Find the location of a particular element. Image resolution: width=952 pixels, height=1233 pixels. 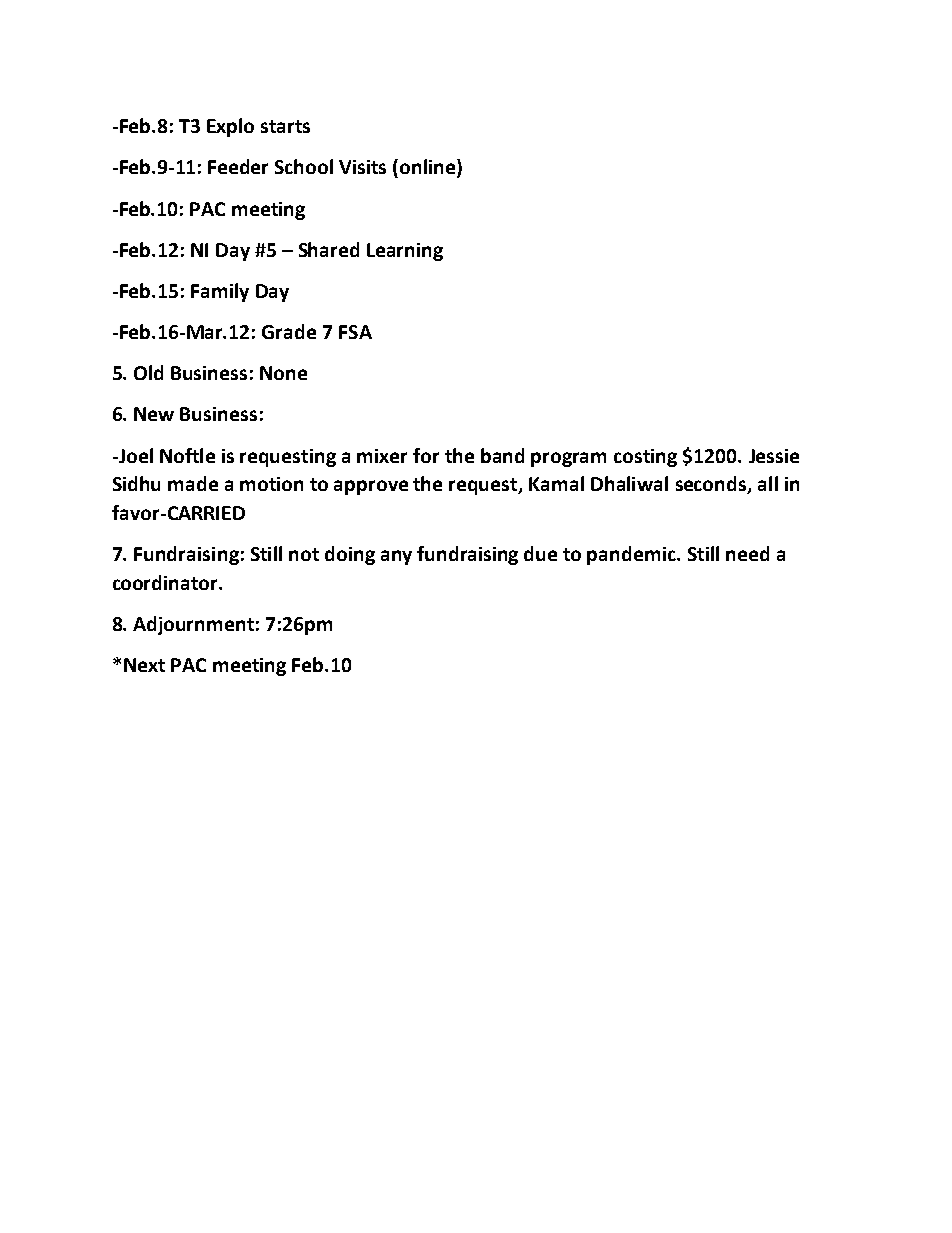

Visits is located at coordinates (362, 167).
